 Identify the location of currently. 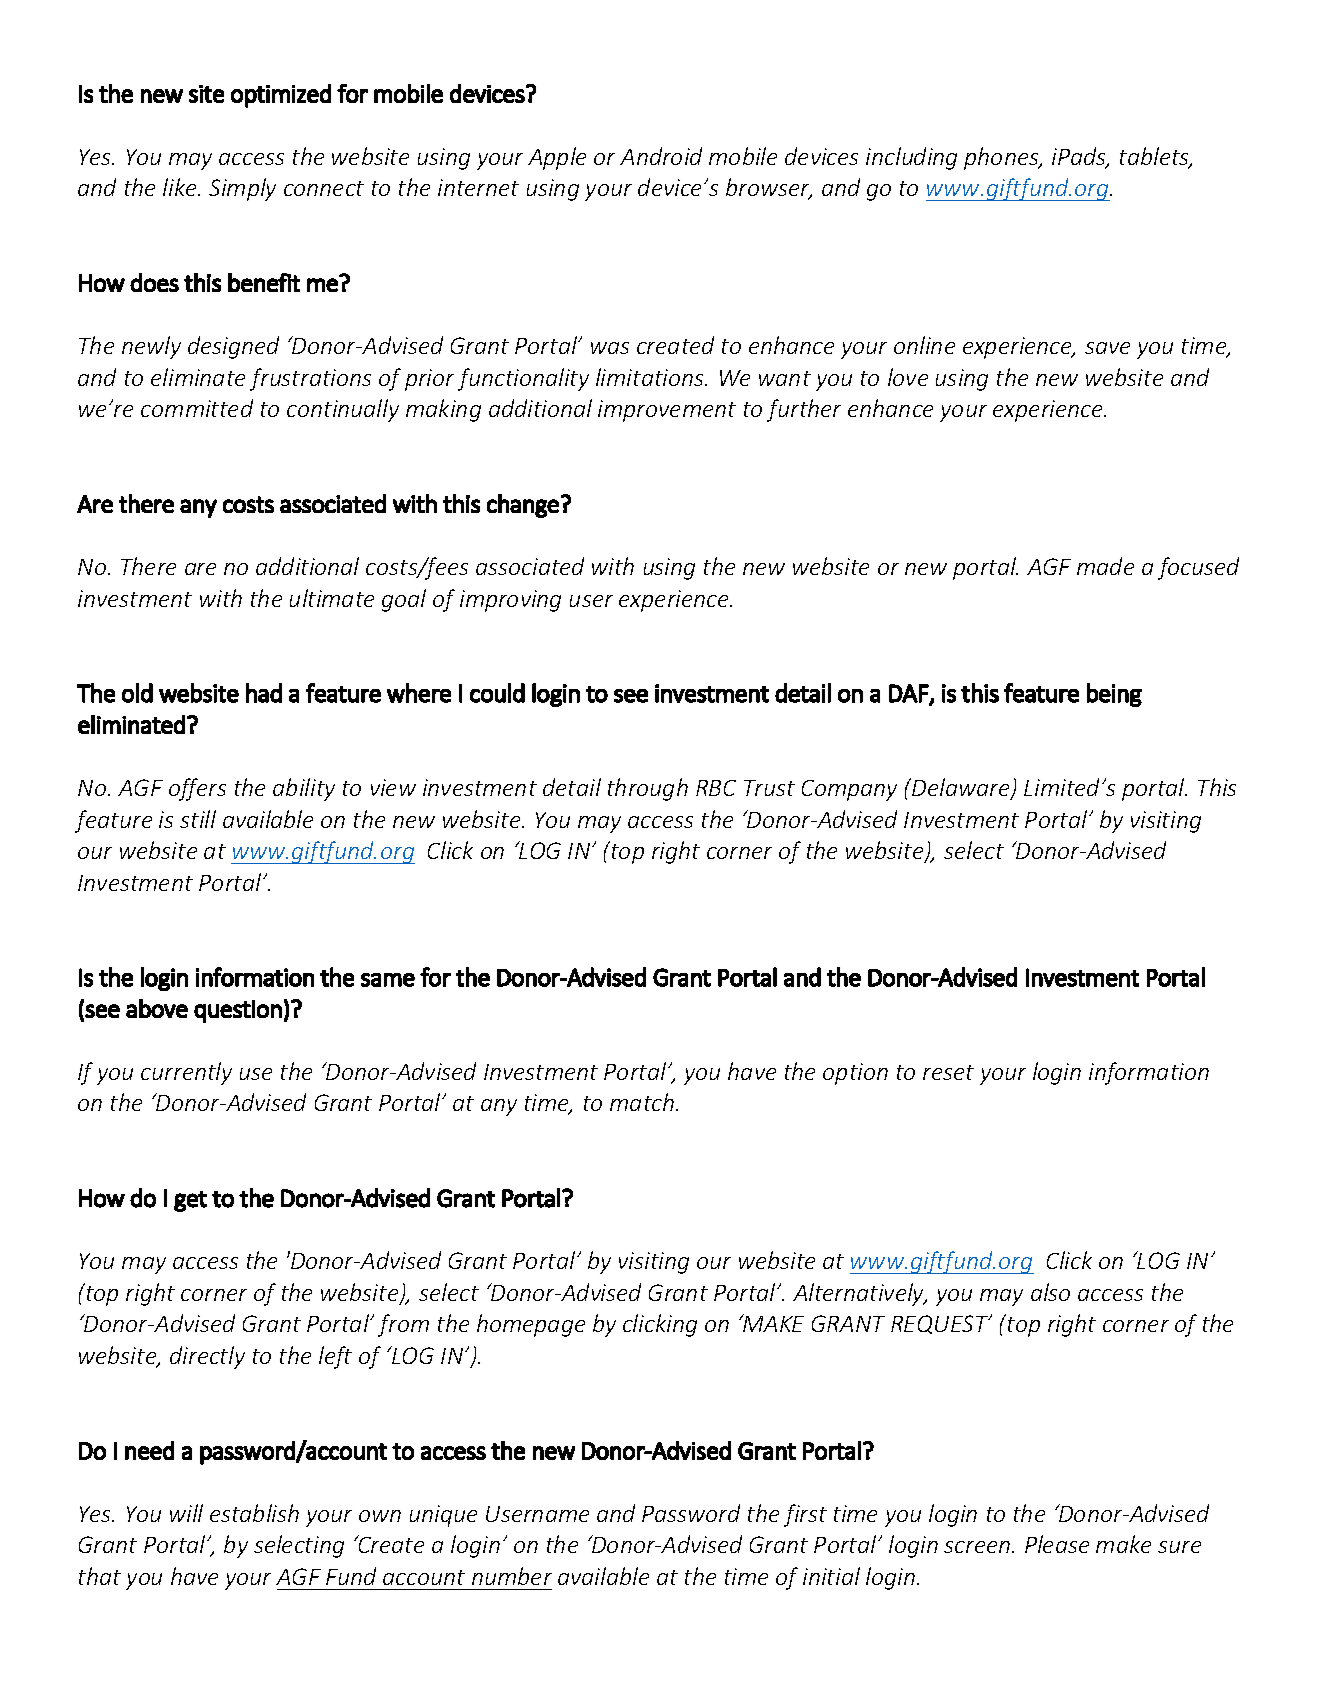
(186, 1073).
